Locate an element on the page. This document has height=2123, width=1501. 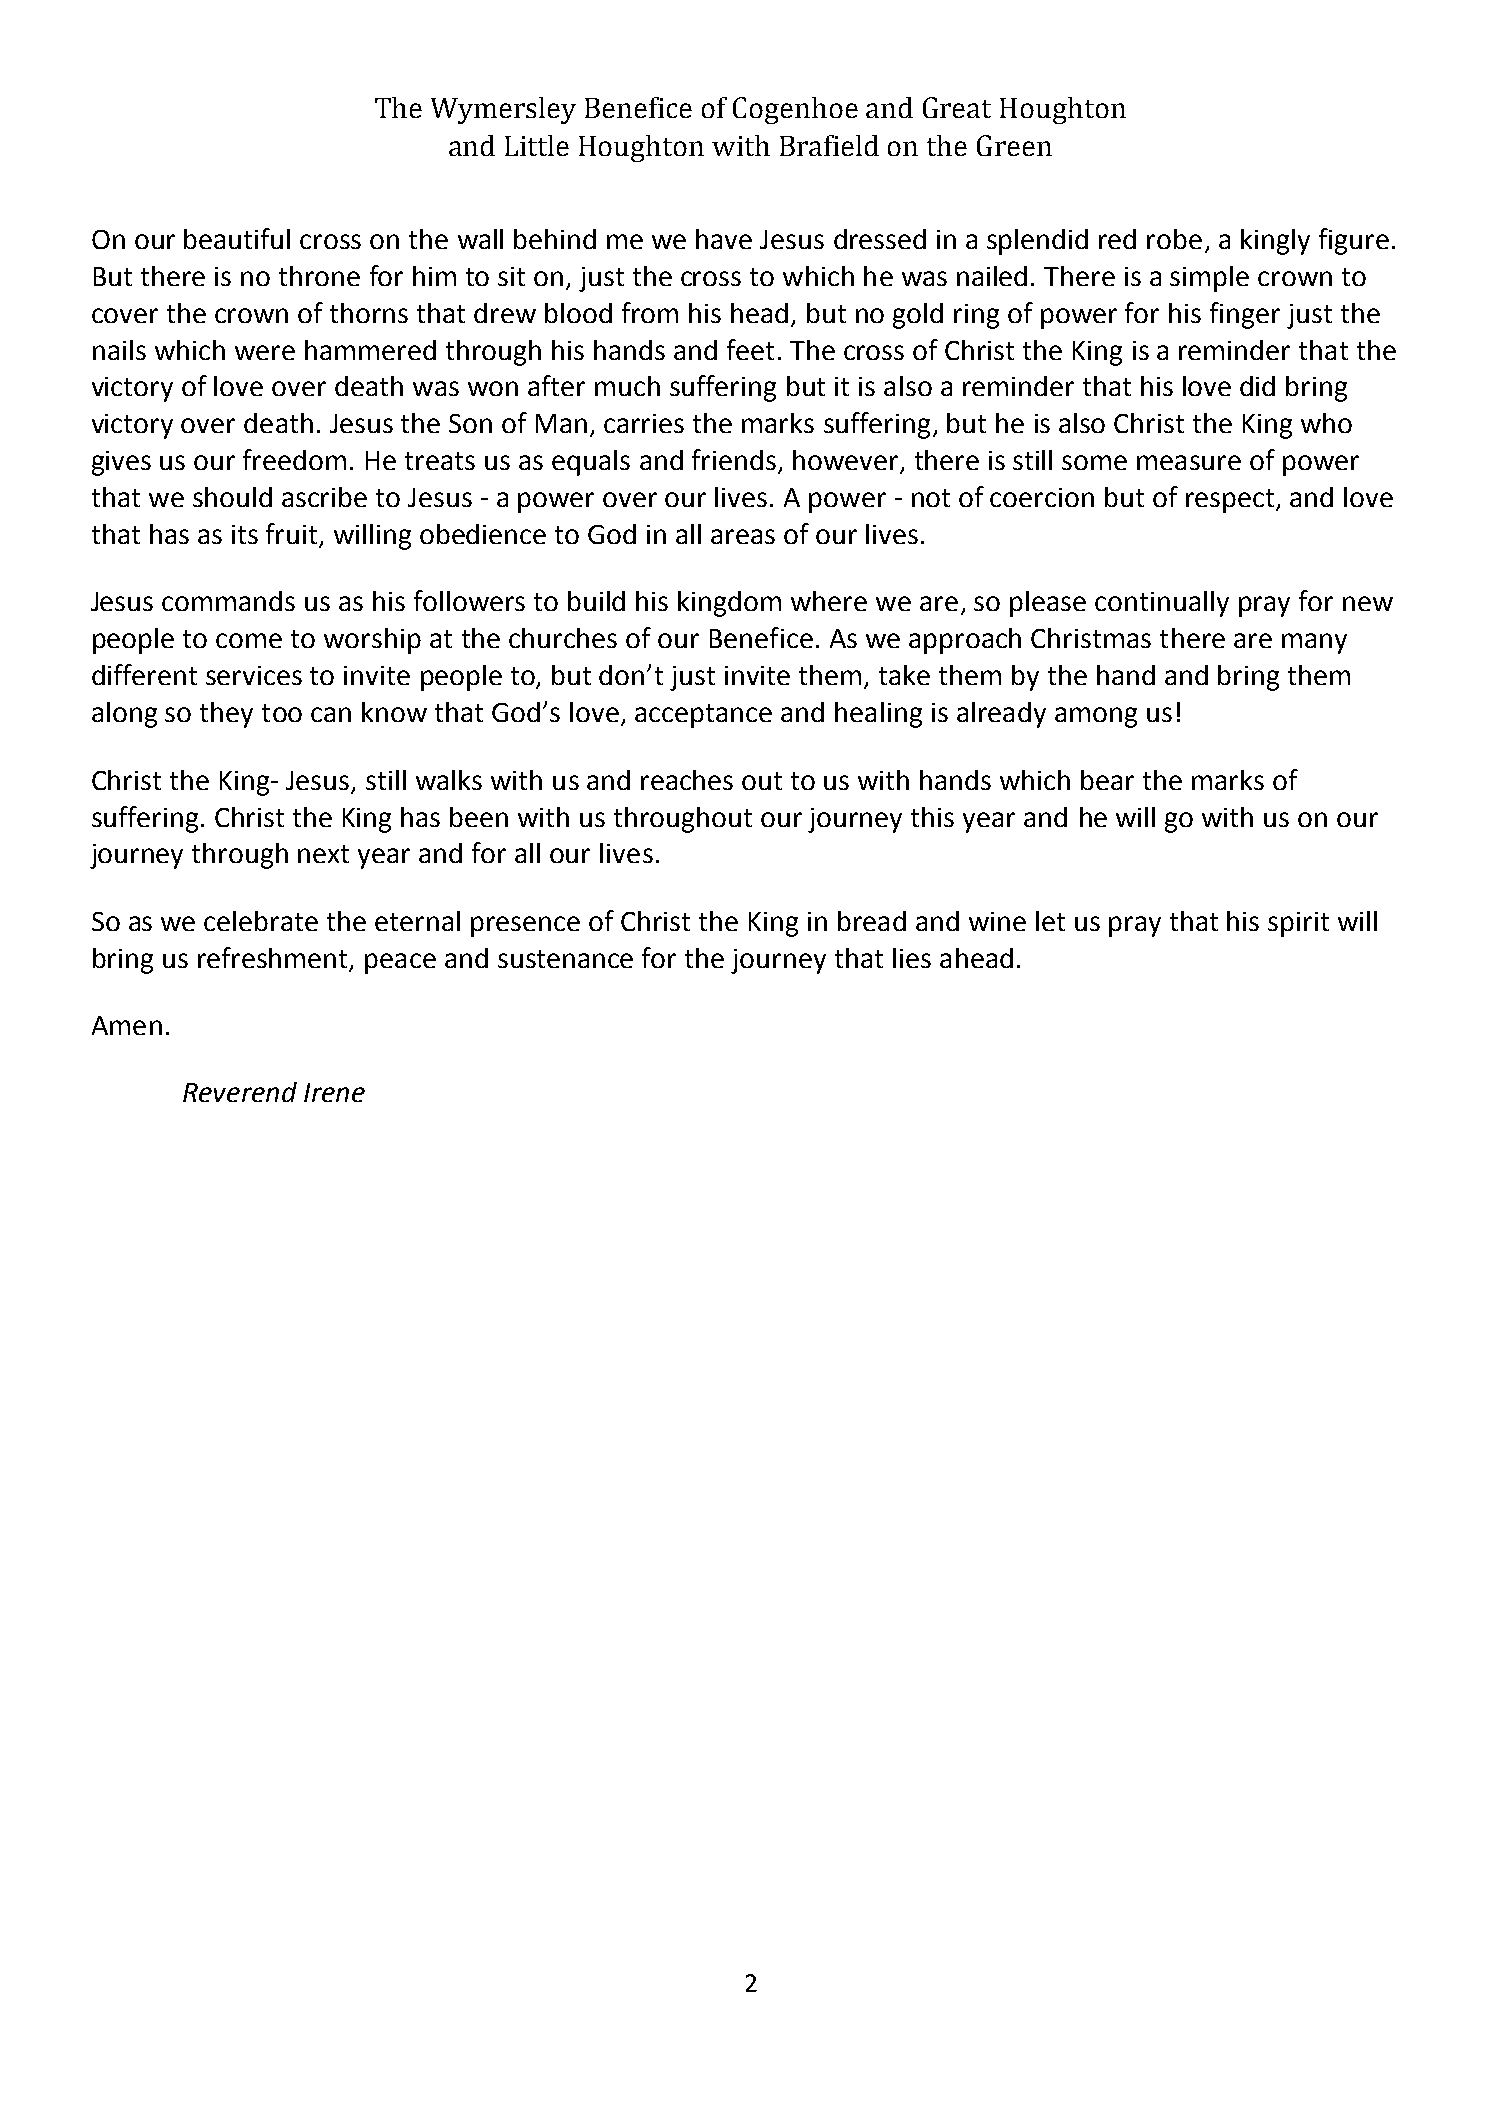
bear is located at coordinates (1107, 780).
